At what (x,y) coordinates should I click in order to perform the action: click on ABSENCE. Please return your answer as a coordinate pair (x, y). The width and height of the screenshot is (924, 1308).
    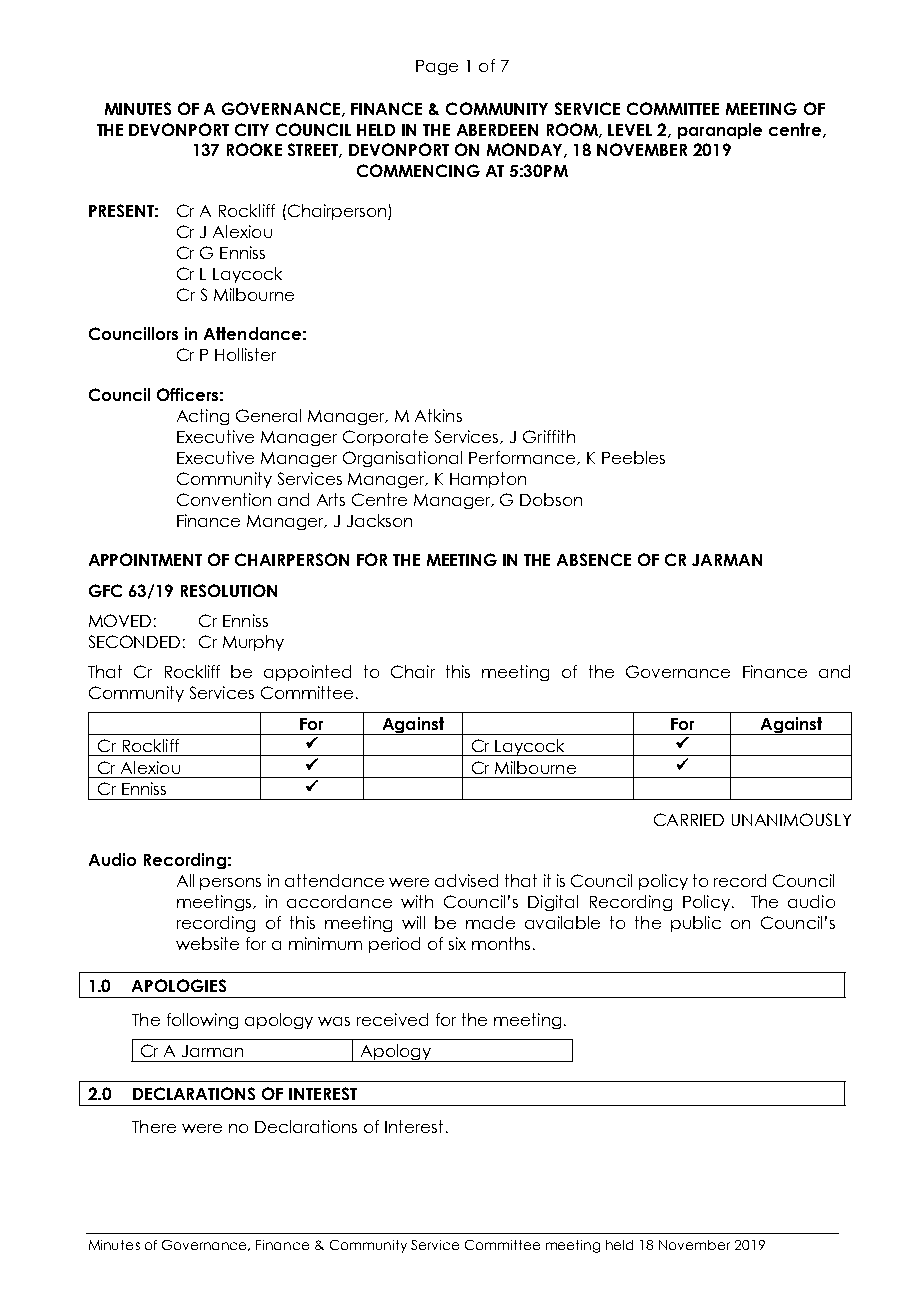
    Looking at the image, I should click on (594, 559).
